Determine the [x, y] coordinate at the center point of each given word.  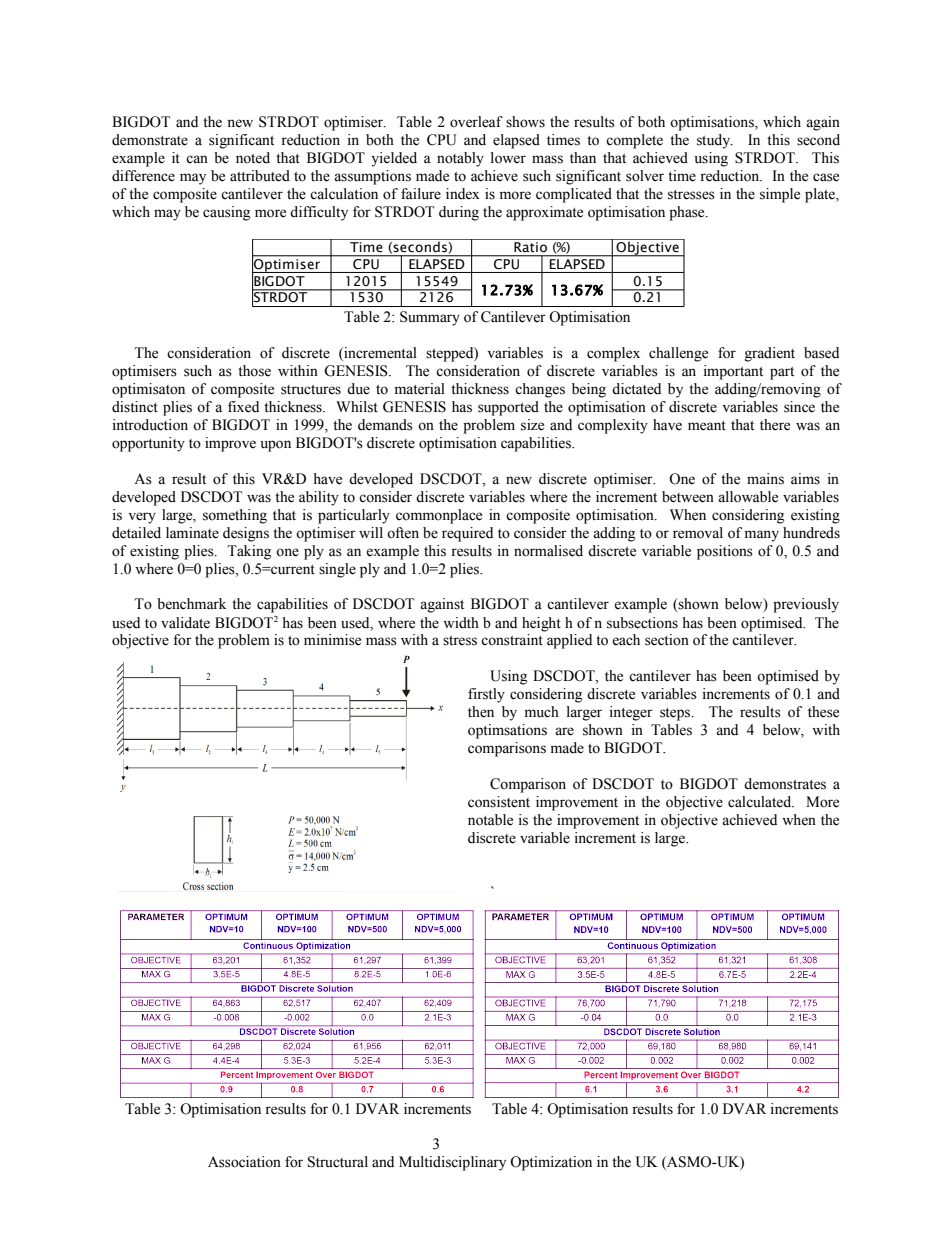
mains [765, 479]
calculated [761, 802]
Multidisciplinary [452, 1163]
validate [185, 623]
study [715, 141]
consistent [499, 802]
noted [253, 158]
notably [460, 159]
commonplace [439, 516]
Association [244, 1162]
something [235, 516]
